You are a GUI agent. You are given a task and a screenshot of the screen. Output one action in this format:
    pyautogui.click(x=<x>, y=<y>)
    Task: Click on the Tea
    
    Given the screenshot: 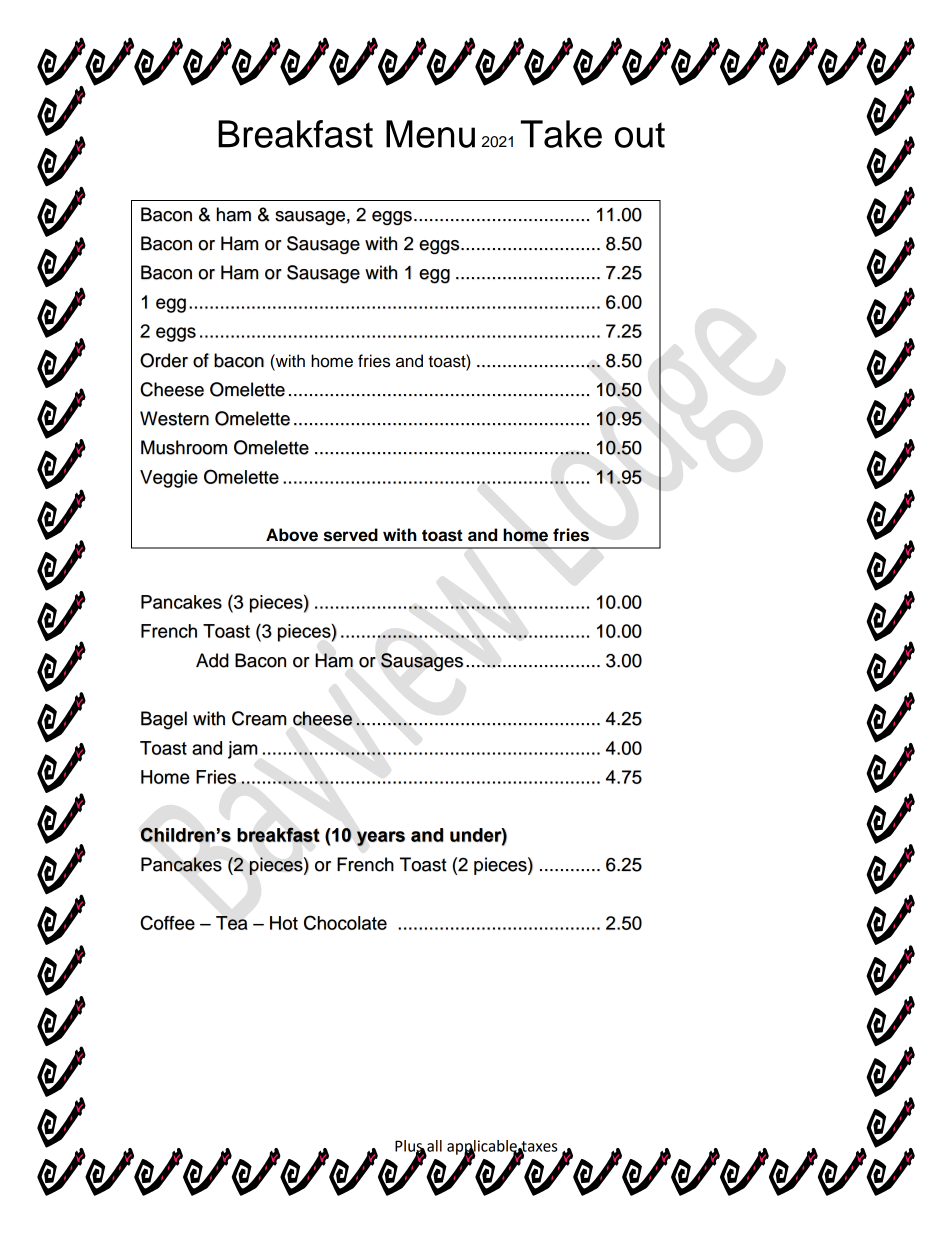 What is the action you would take?
    pyautogui.click(x=232, y=923)
